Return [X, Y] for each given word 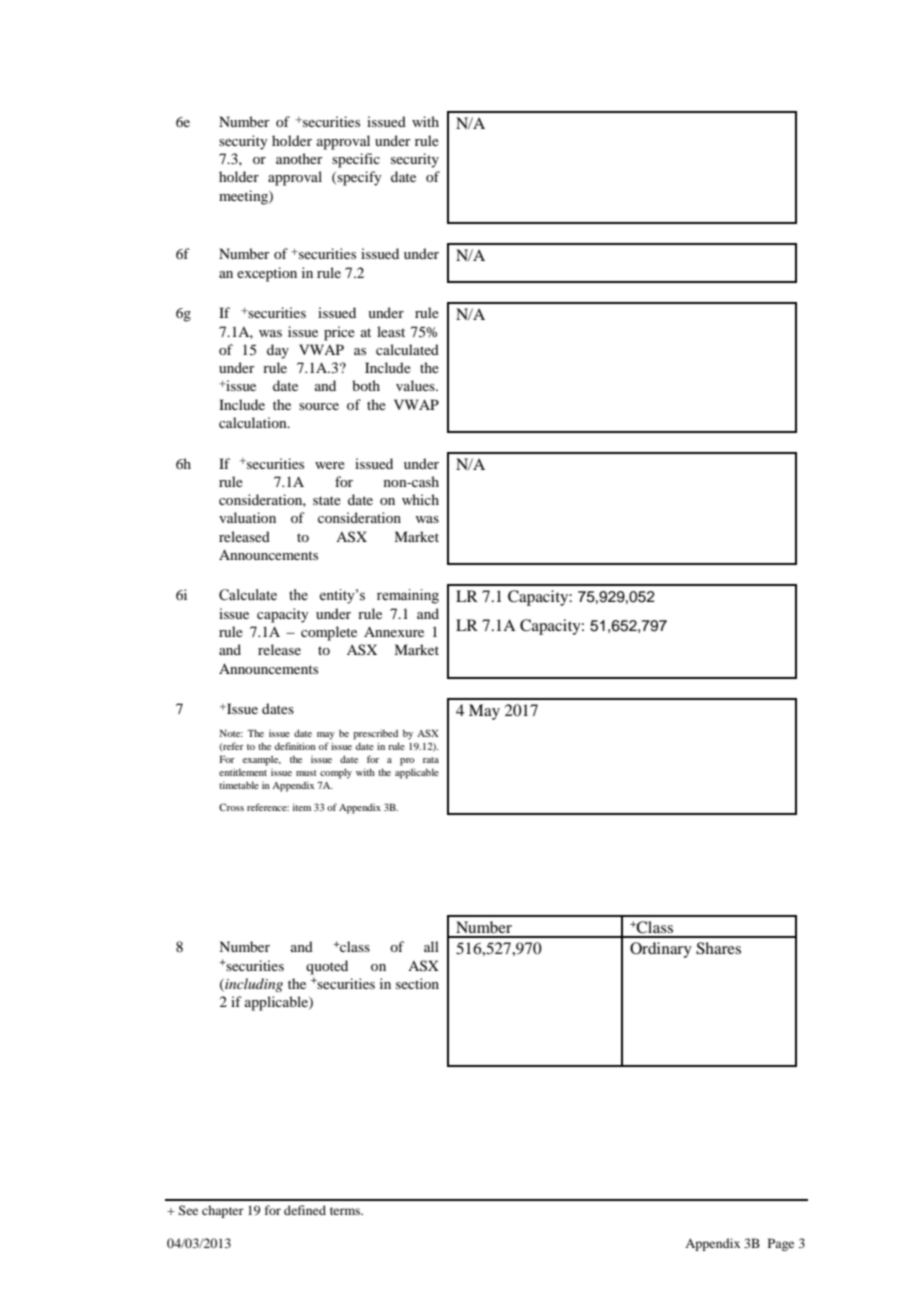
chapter [223, 1211]
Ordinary [661, 950]
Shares [718, 948]
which [420, 499]
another [299, 158]
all [431, 946]
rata [431, 760]
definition [295, 746]
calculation [254, 422]
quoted [327, 967]
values [416, 385]
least [391, 331]
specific [356, 160]
